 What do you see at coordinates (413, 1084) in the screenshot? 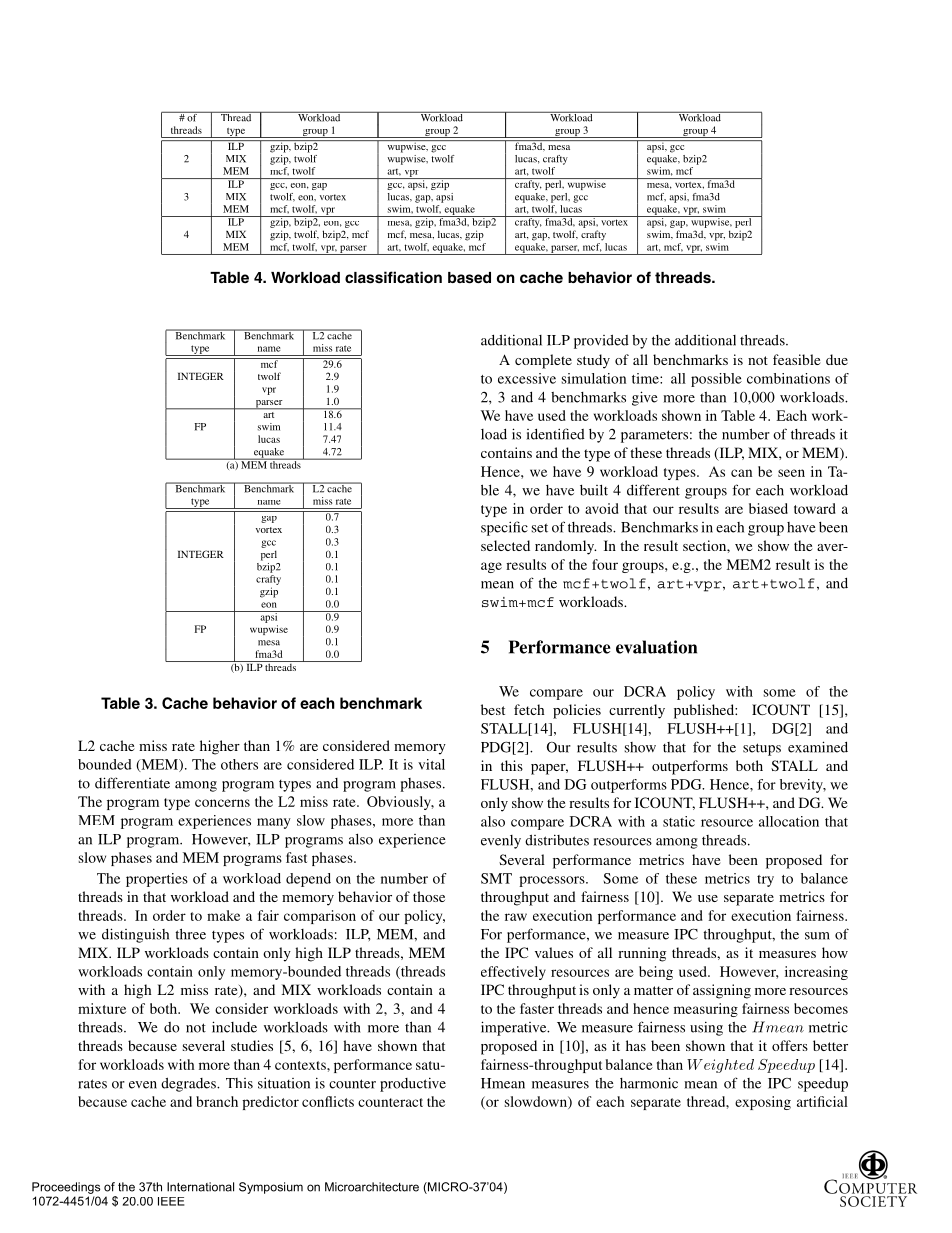
I see `productive` at bounding box center [413, 1084].
